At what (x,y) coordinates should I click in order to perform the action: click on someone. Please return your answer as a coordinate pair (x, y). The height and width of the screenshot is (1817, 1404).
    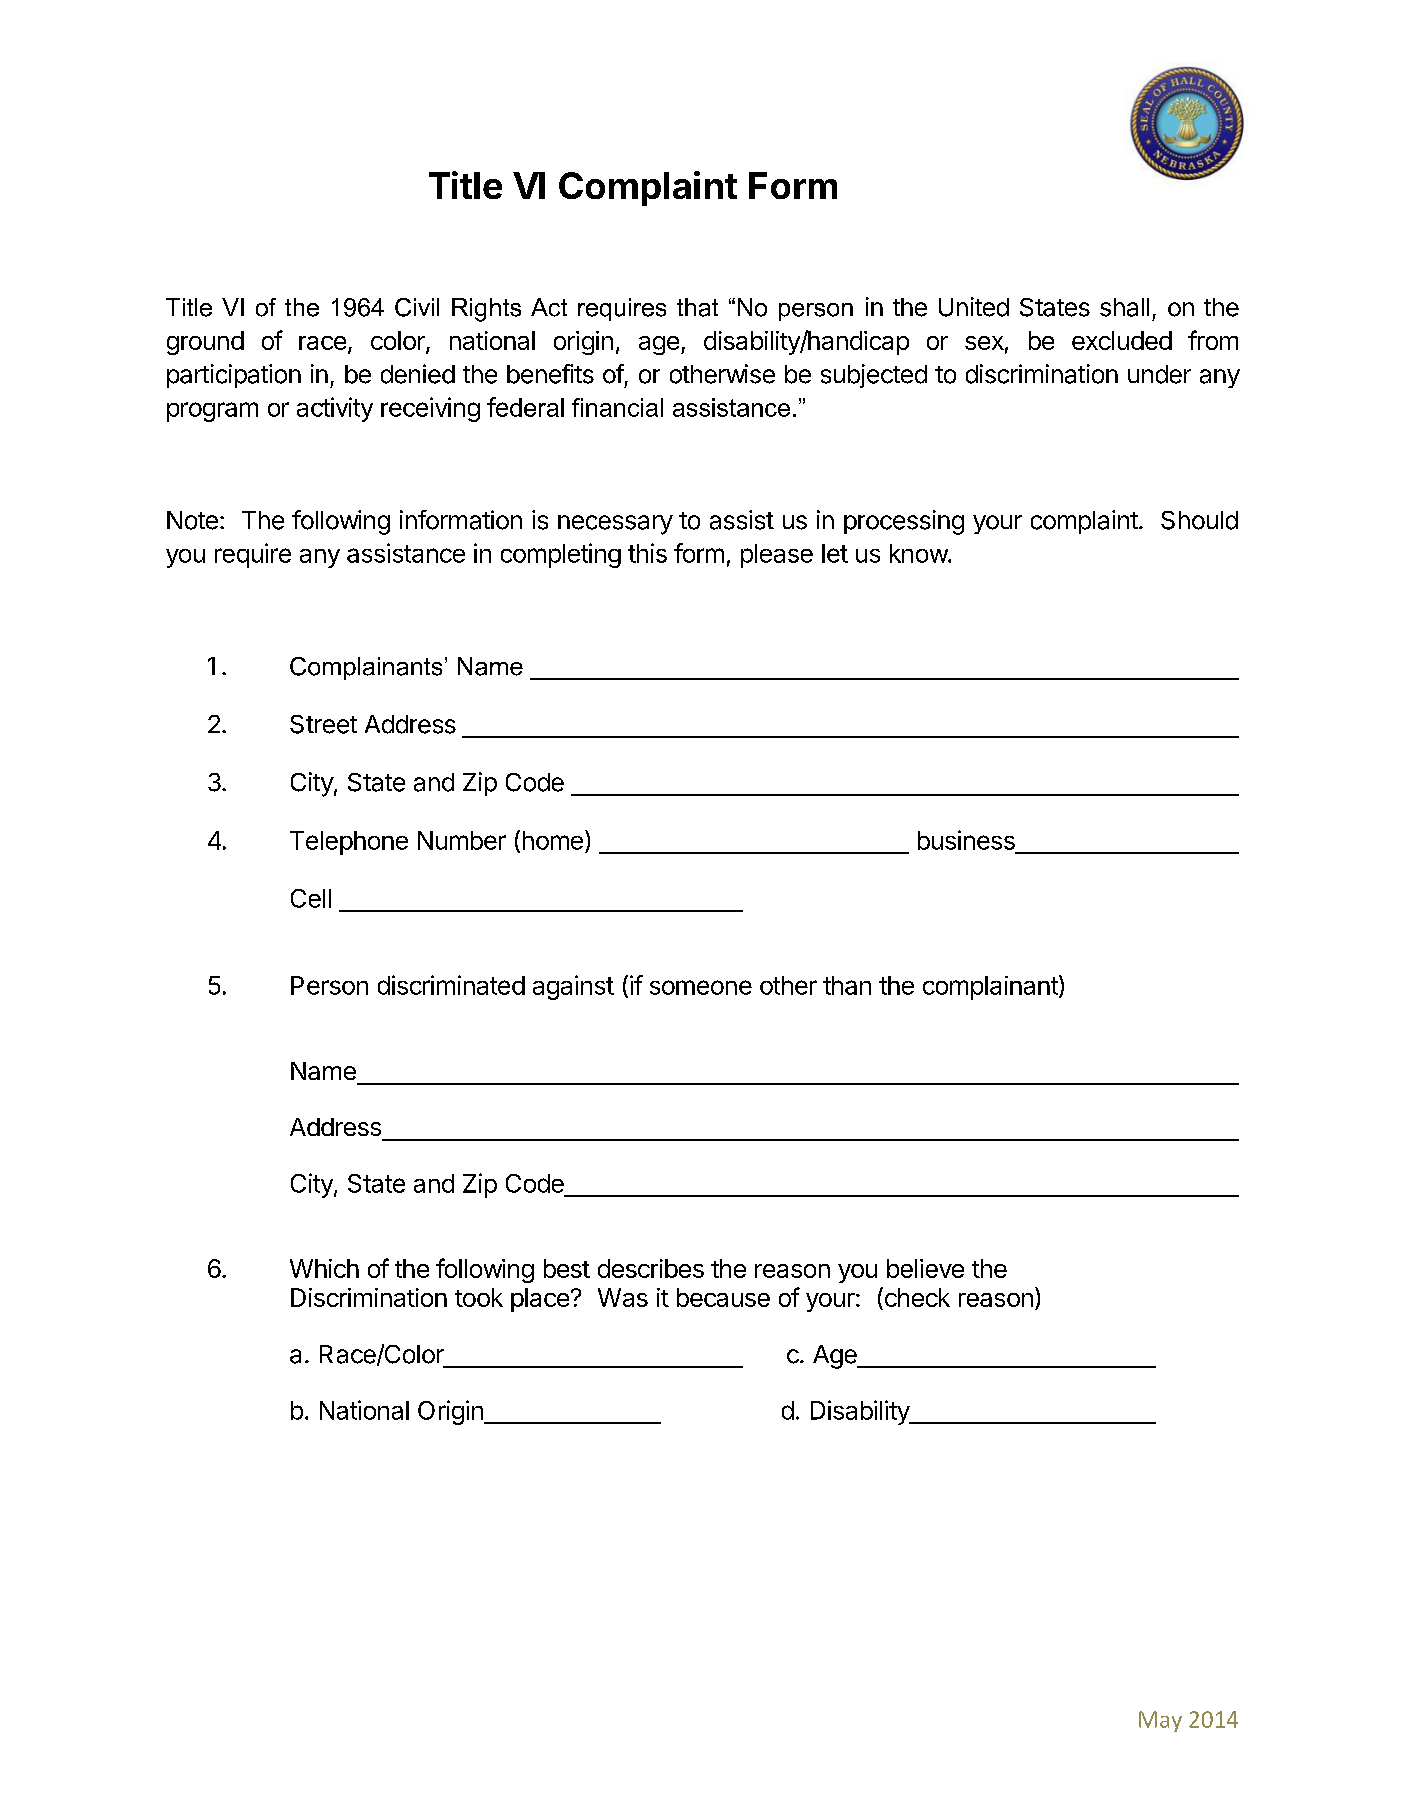
    Looking at the image, I should click on (701, 987).
